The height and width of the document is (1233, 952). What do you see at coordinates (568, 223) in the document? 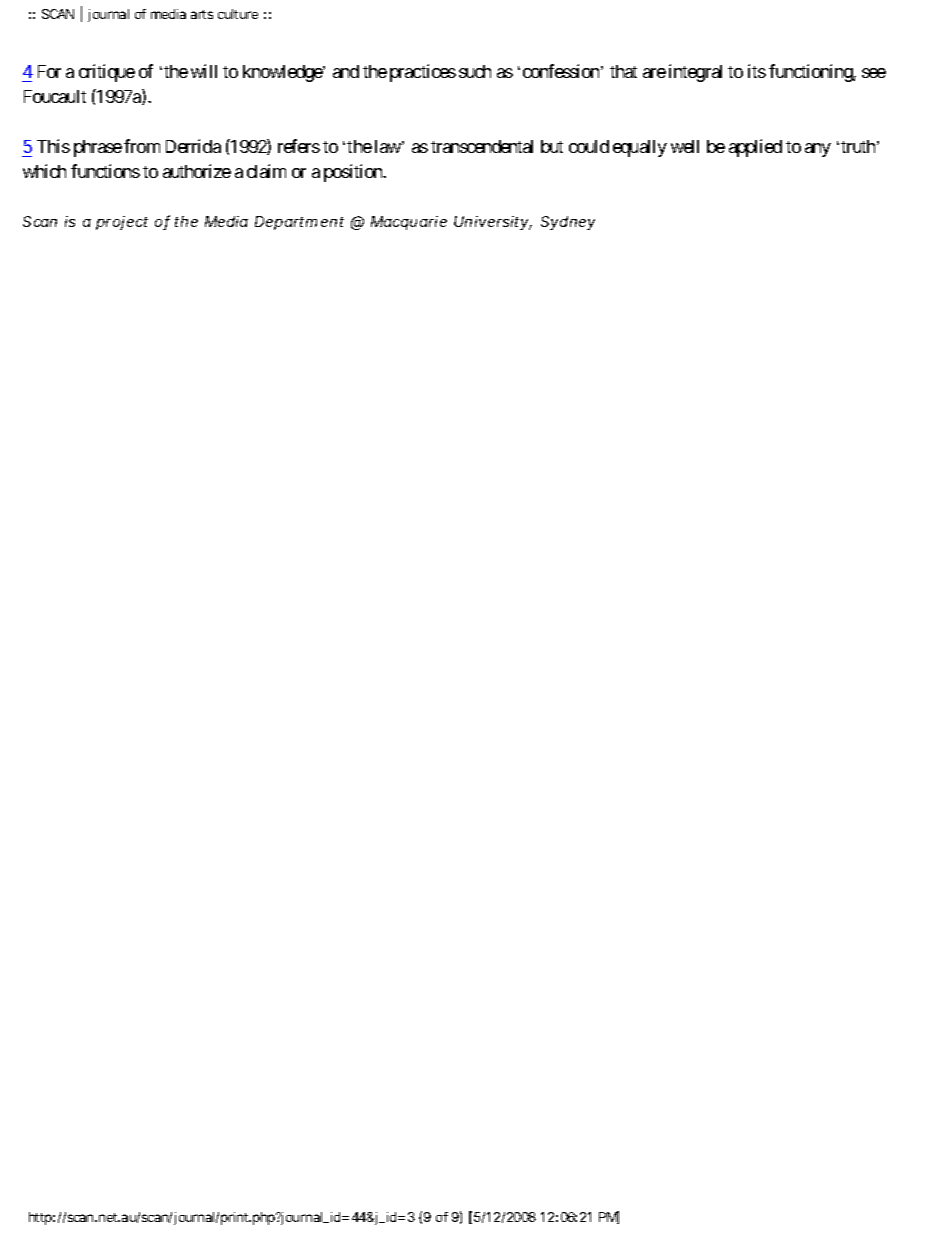
I see `Sydney` at bounding box center [568, 223].
